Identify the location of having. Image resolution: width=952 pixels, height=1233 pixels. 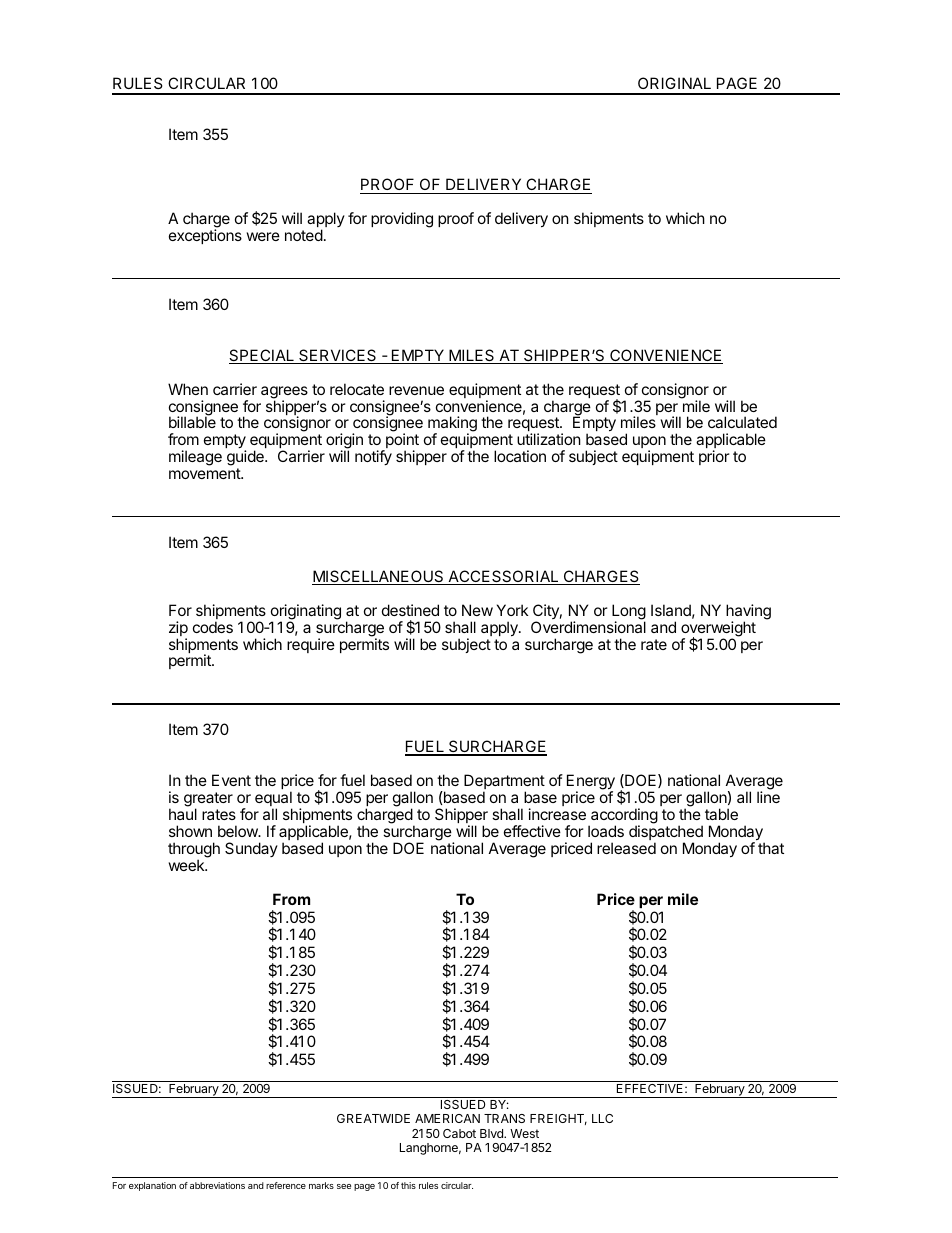
(748, 613).
